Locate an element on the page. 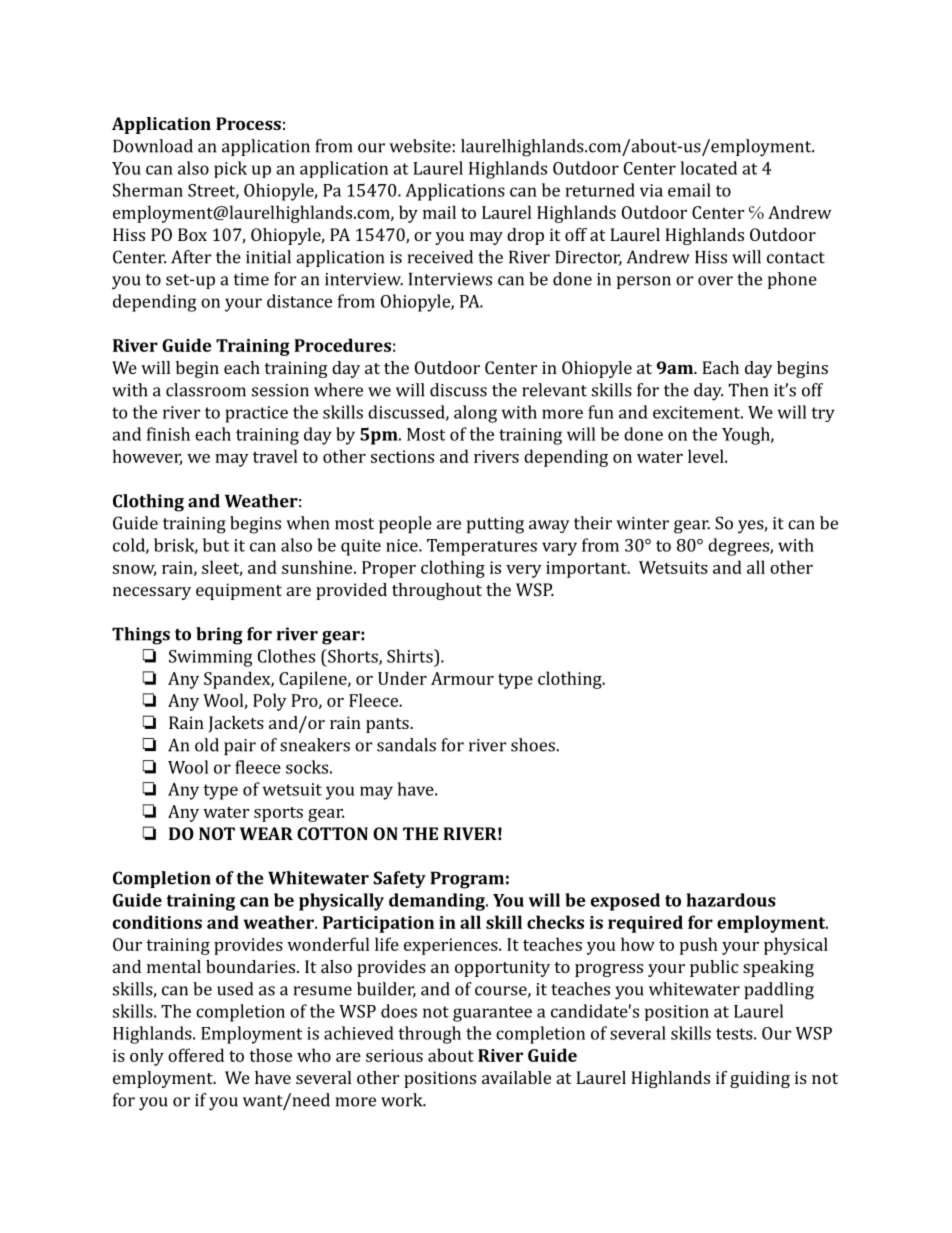  offered is located at coordinates (196, 1055).
